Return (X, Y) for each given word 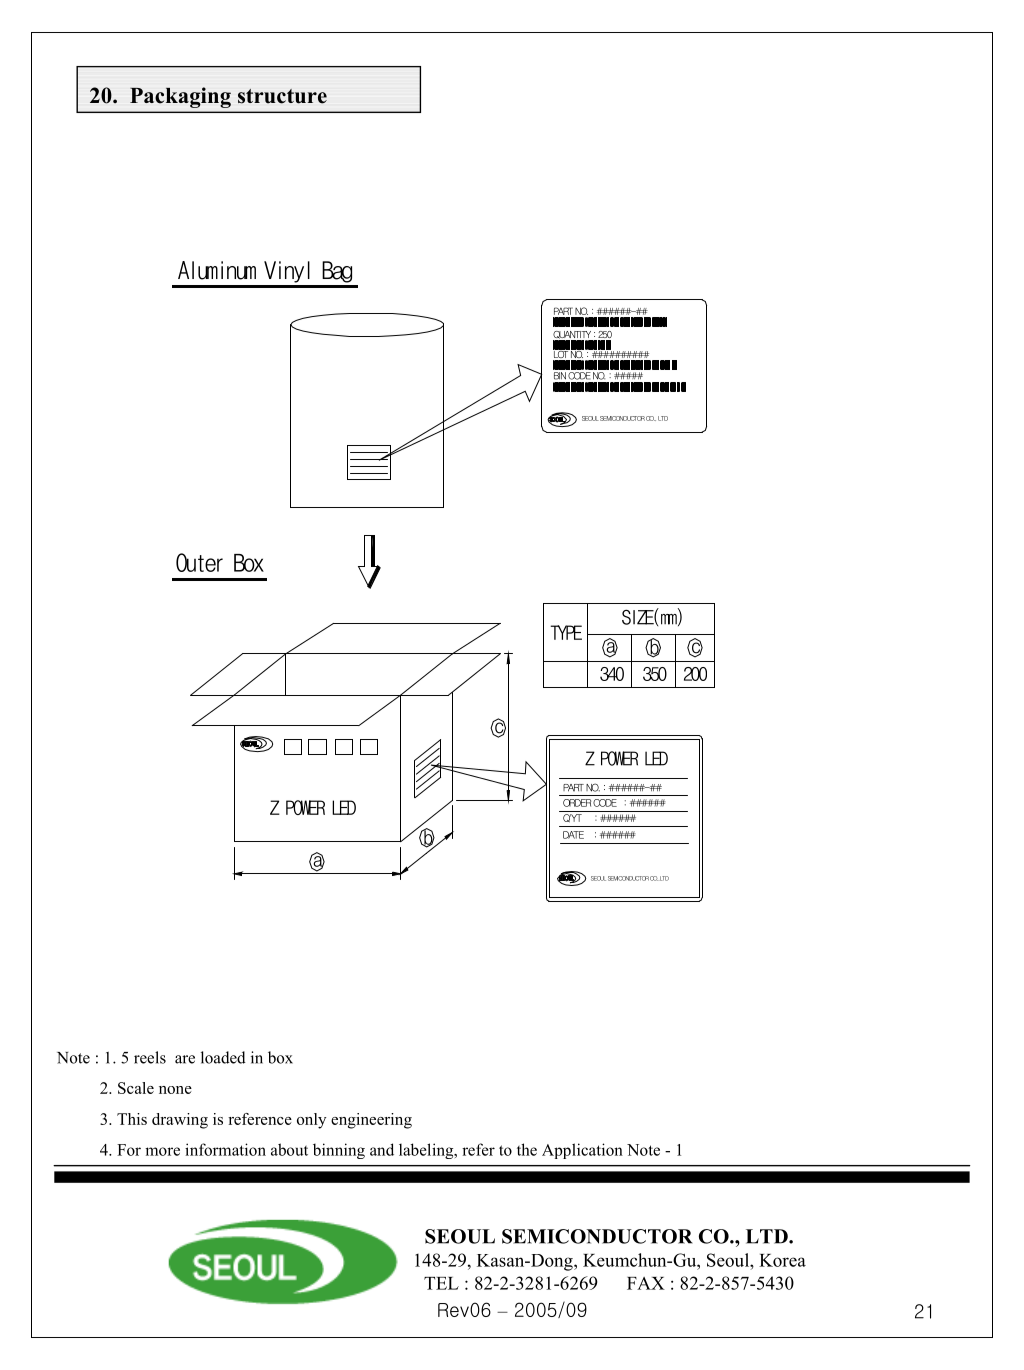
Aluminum (217, 270)
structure (282, 96)
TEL (441, 1283)
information (225, 1149)
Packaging (180, 97)
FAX (646, 1283)
